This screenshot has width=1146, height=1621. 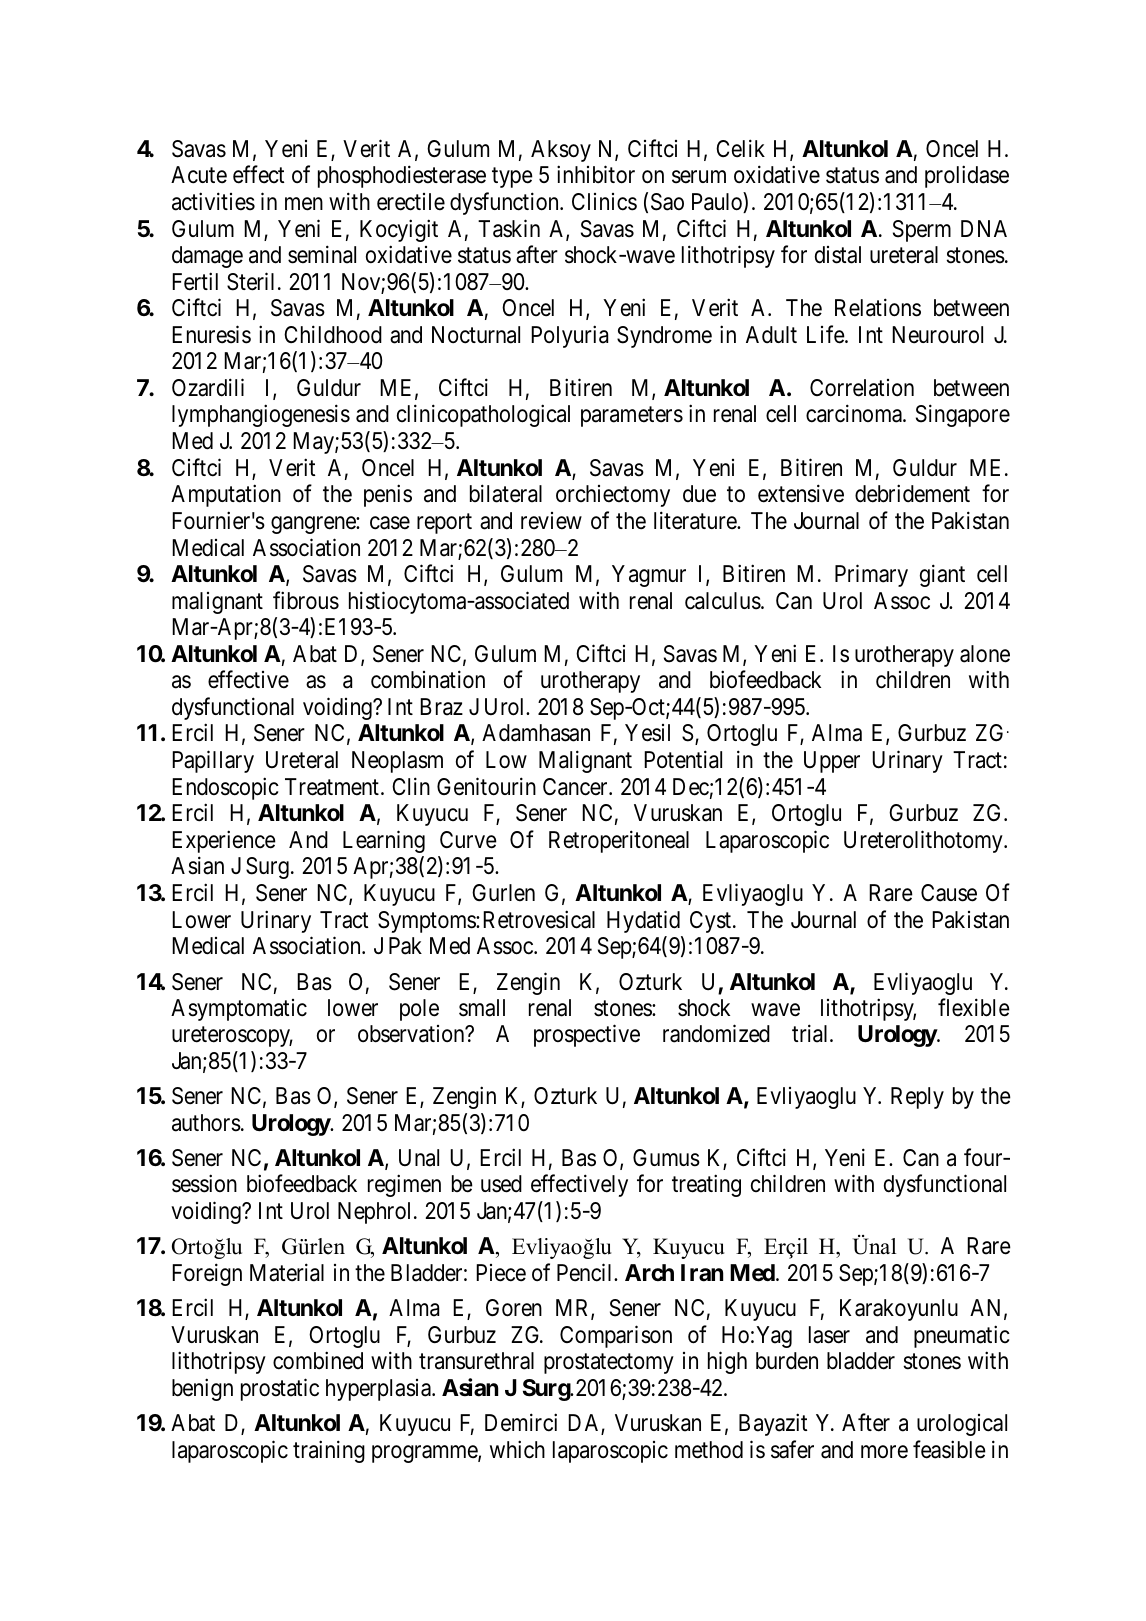 I want to click on debridement, so click(x=912, y=494).
